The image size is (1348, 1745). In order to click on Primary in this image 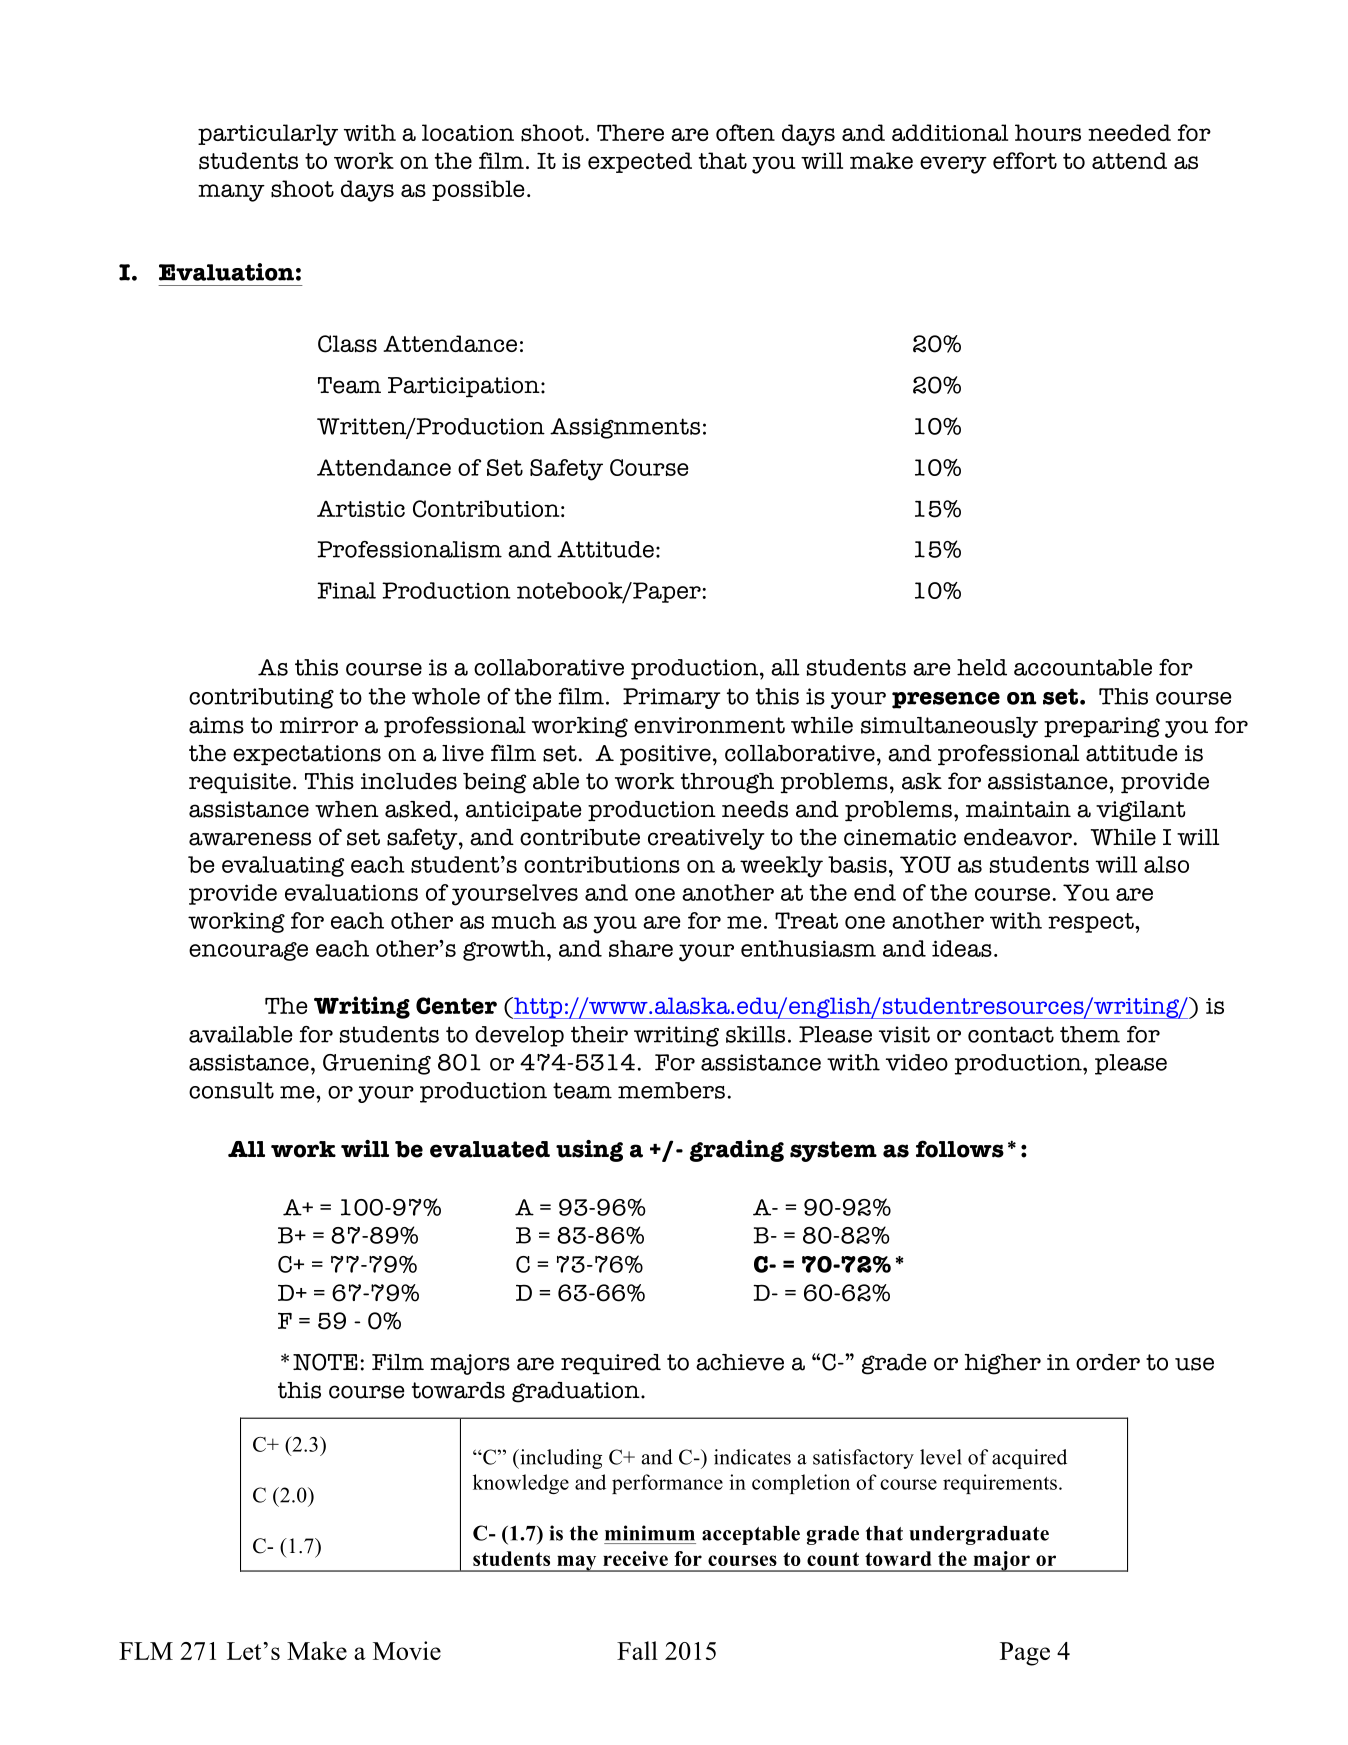, I will do `click(672, 698)`.
